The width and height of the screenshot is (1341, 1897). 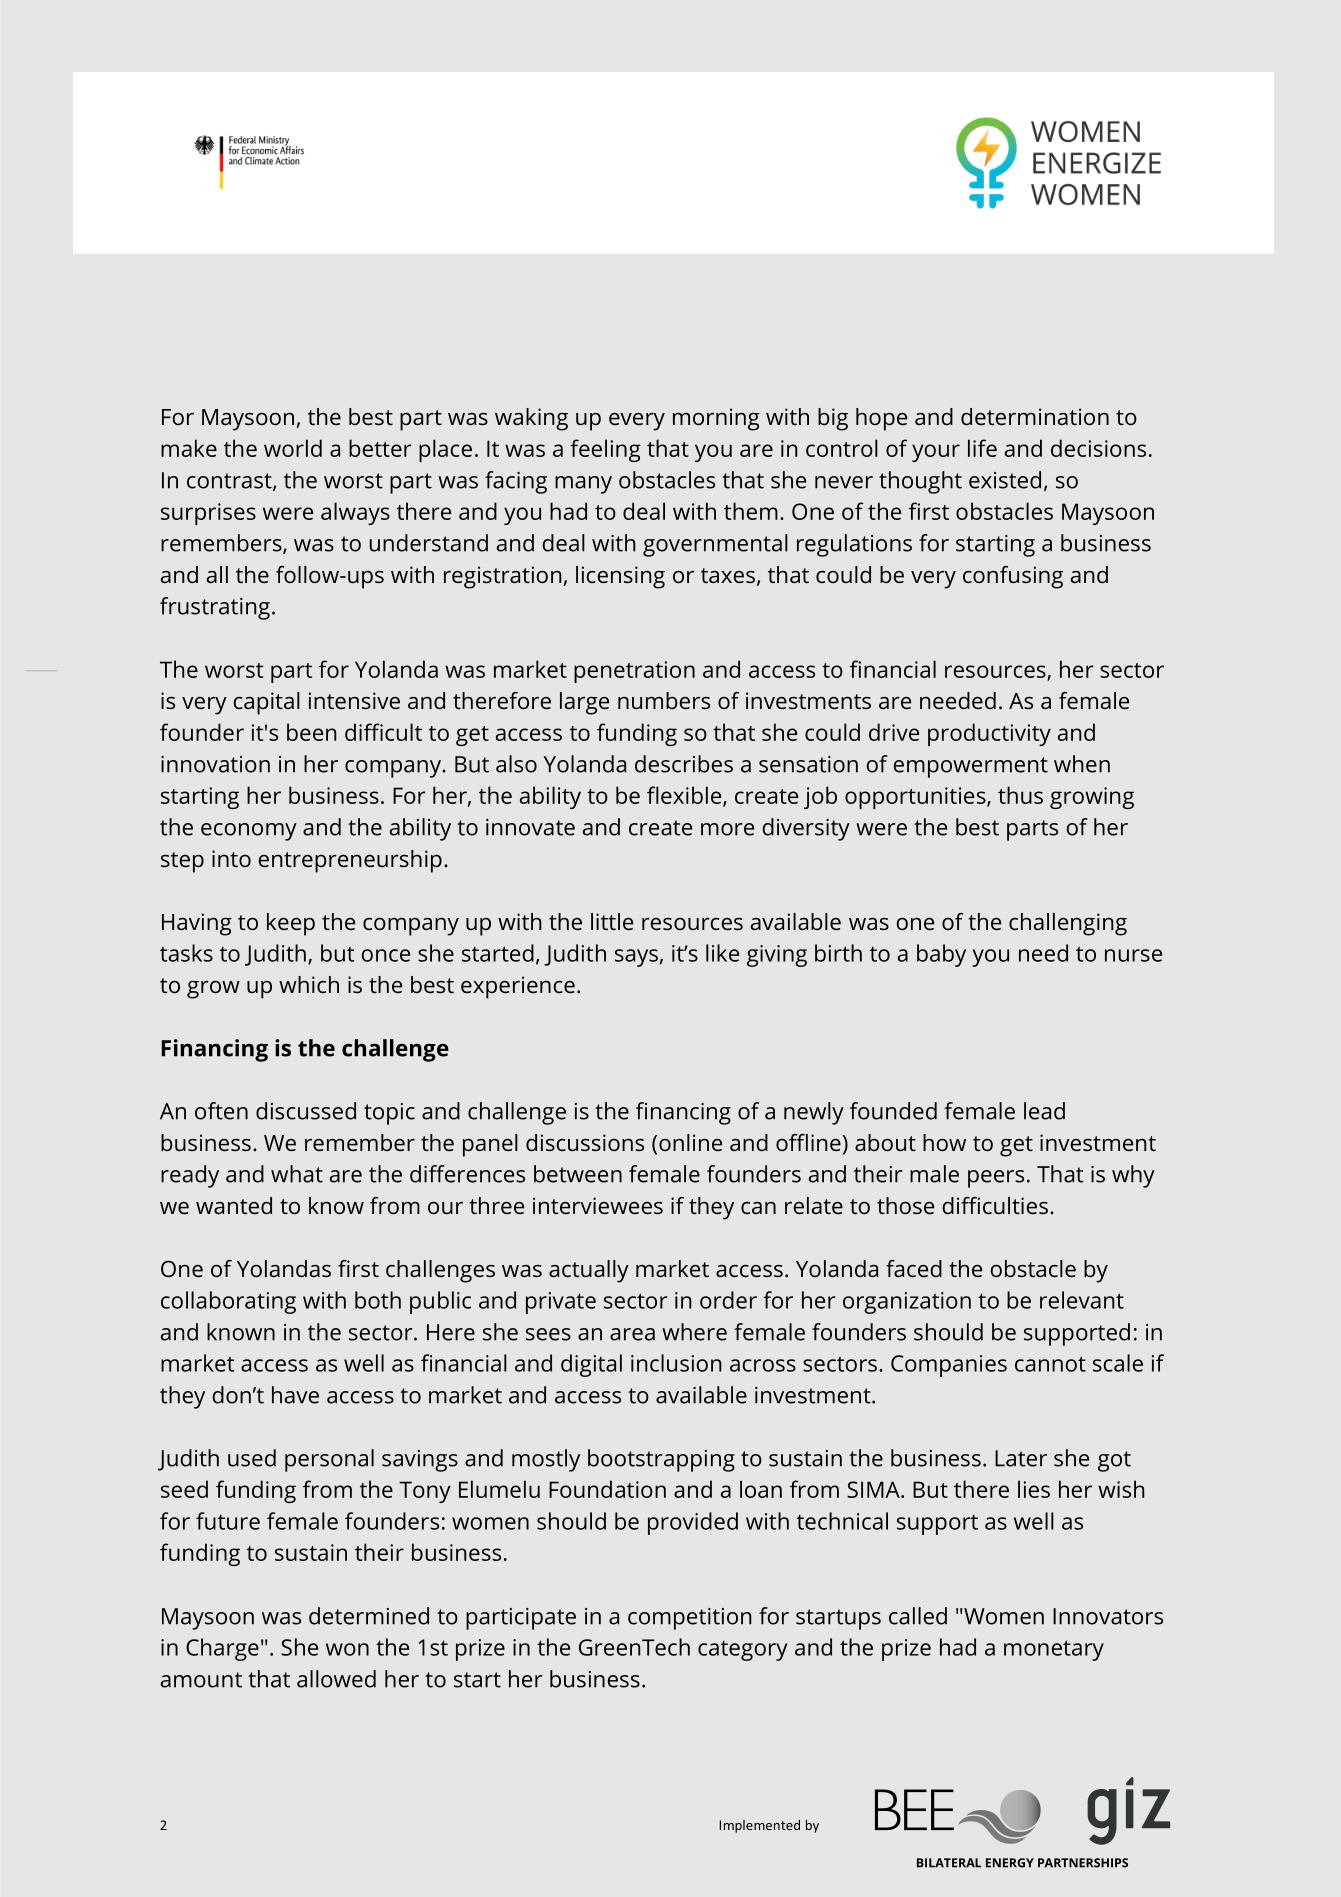 What do you see at coordinates (306, 1111) in the screenshot?
I see `discussed` at bounding box center [306, 1111].
